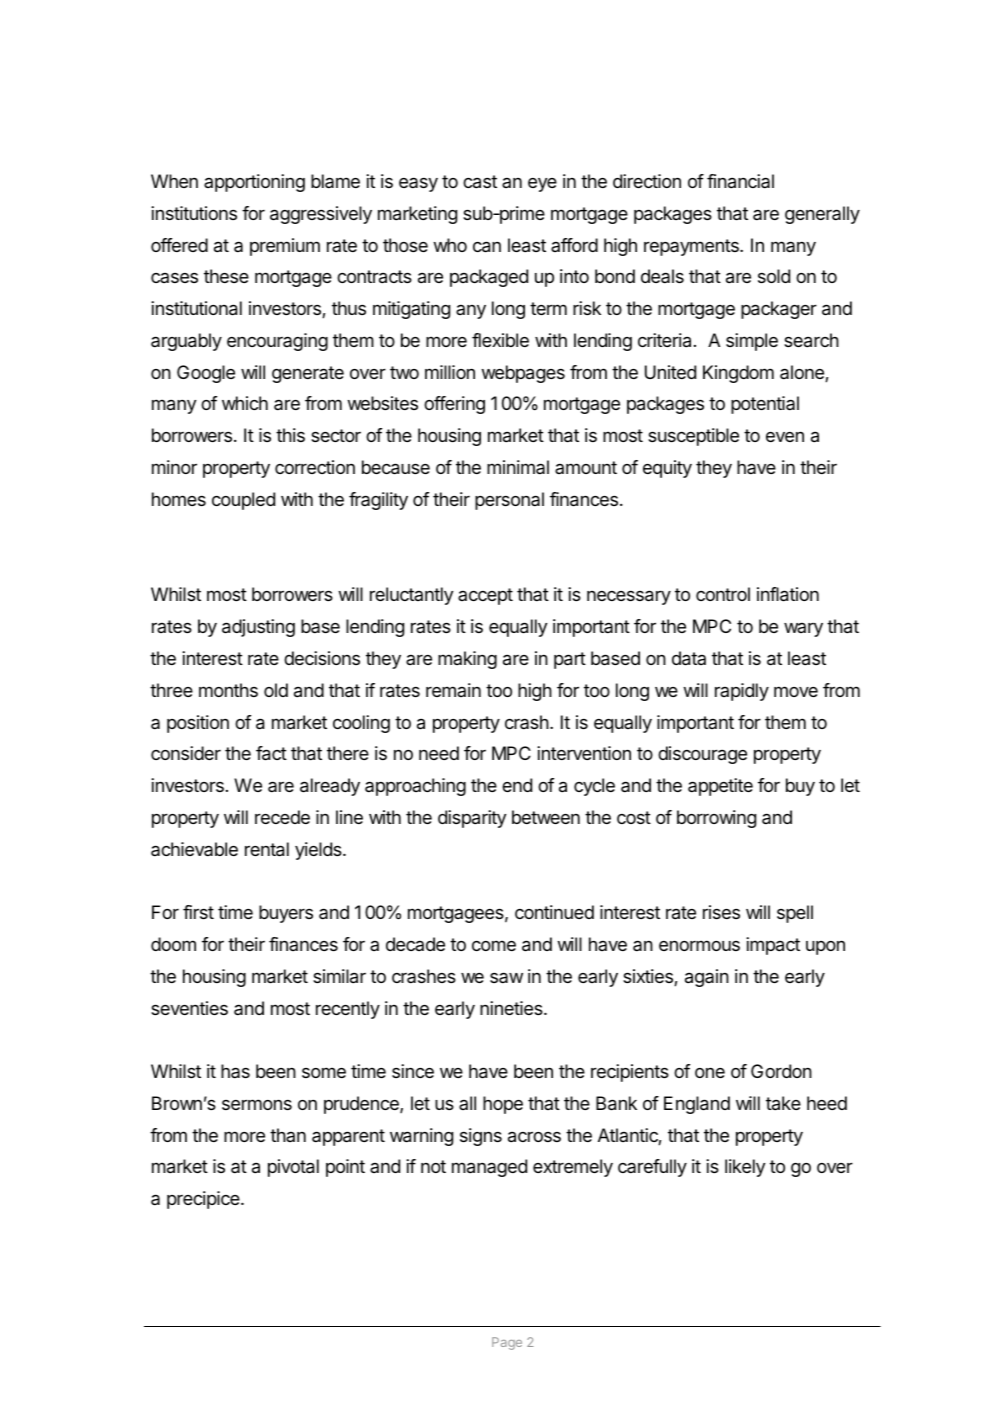  Describe the element at coordinates (480, 182) in the page. I see `cast` at that location.
